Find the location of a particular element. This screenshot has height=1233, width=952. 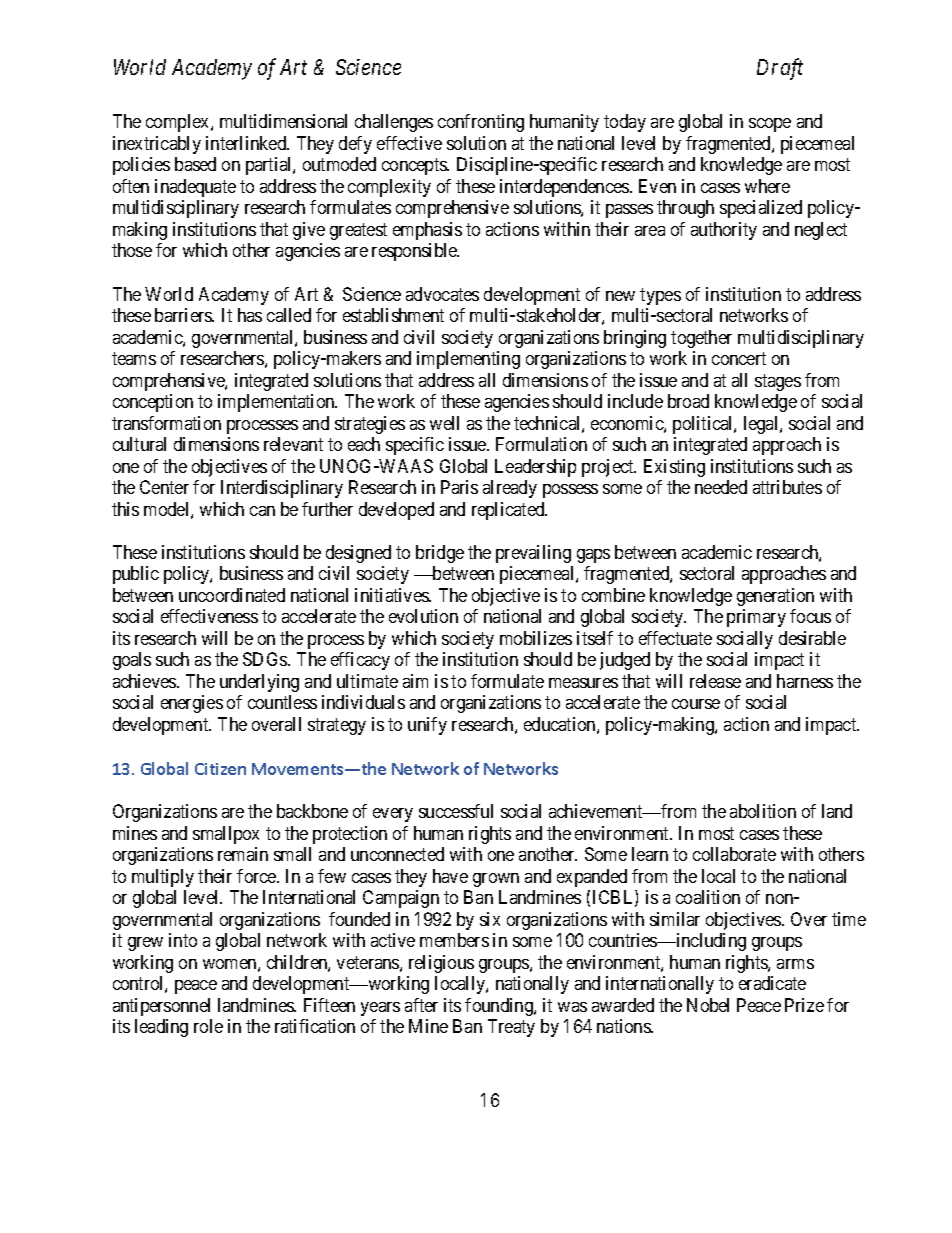

well is located at coordinates (444, 423).
